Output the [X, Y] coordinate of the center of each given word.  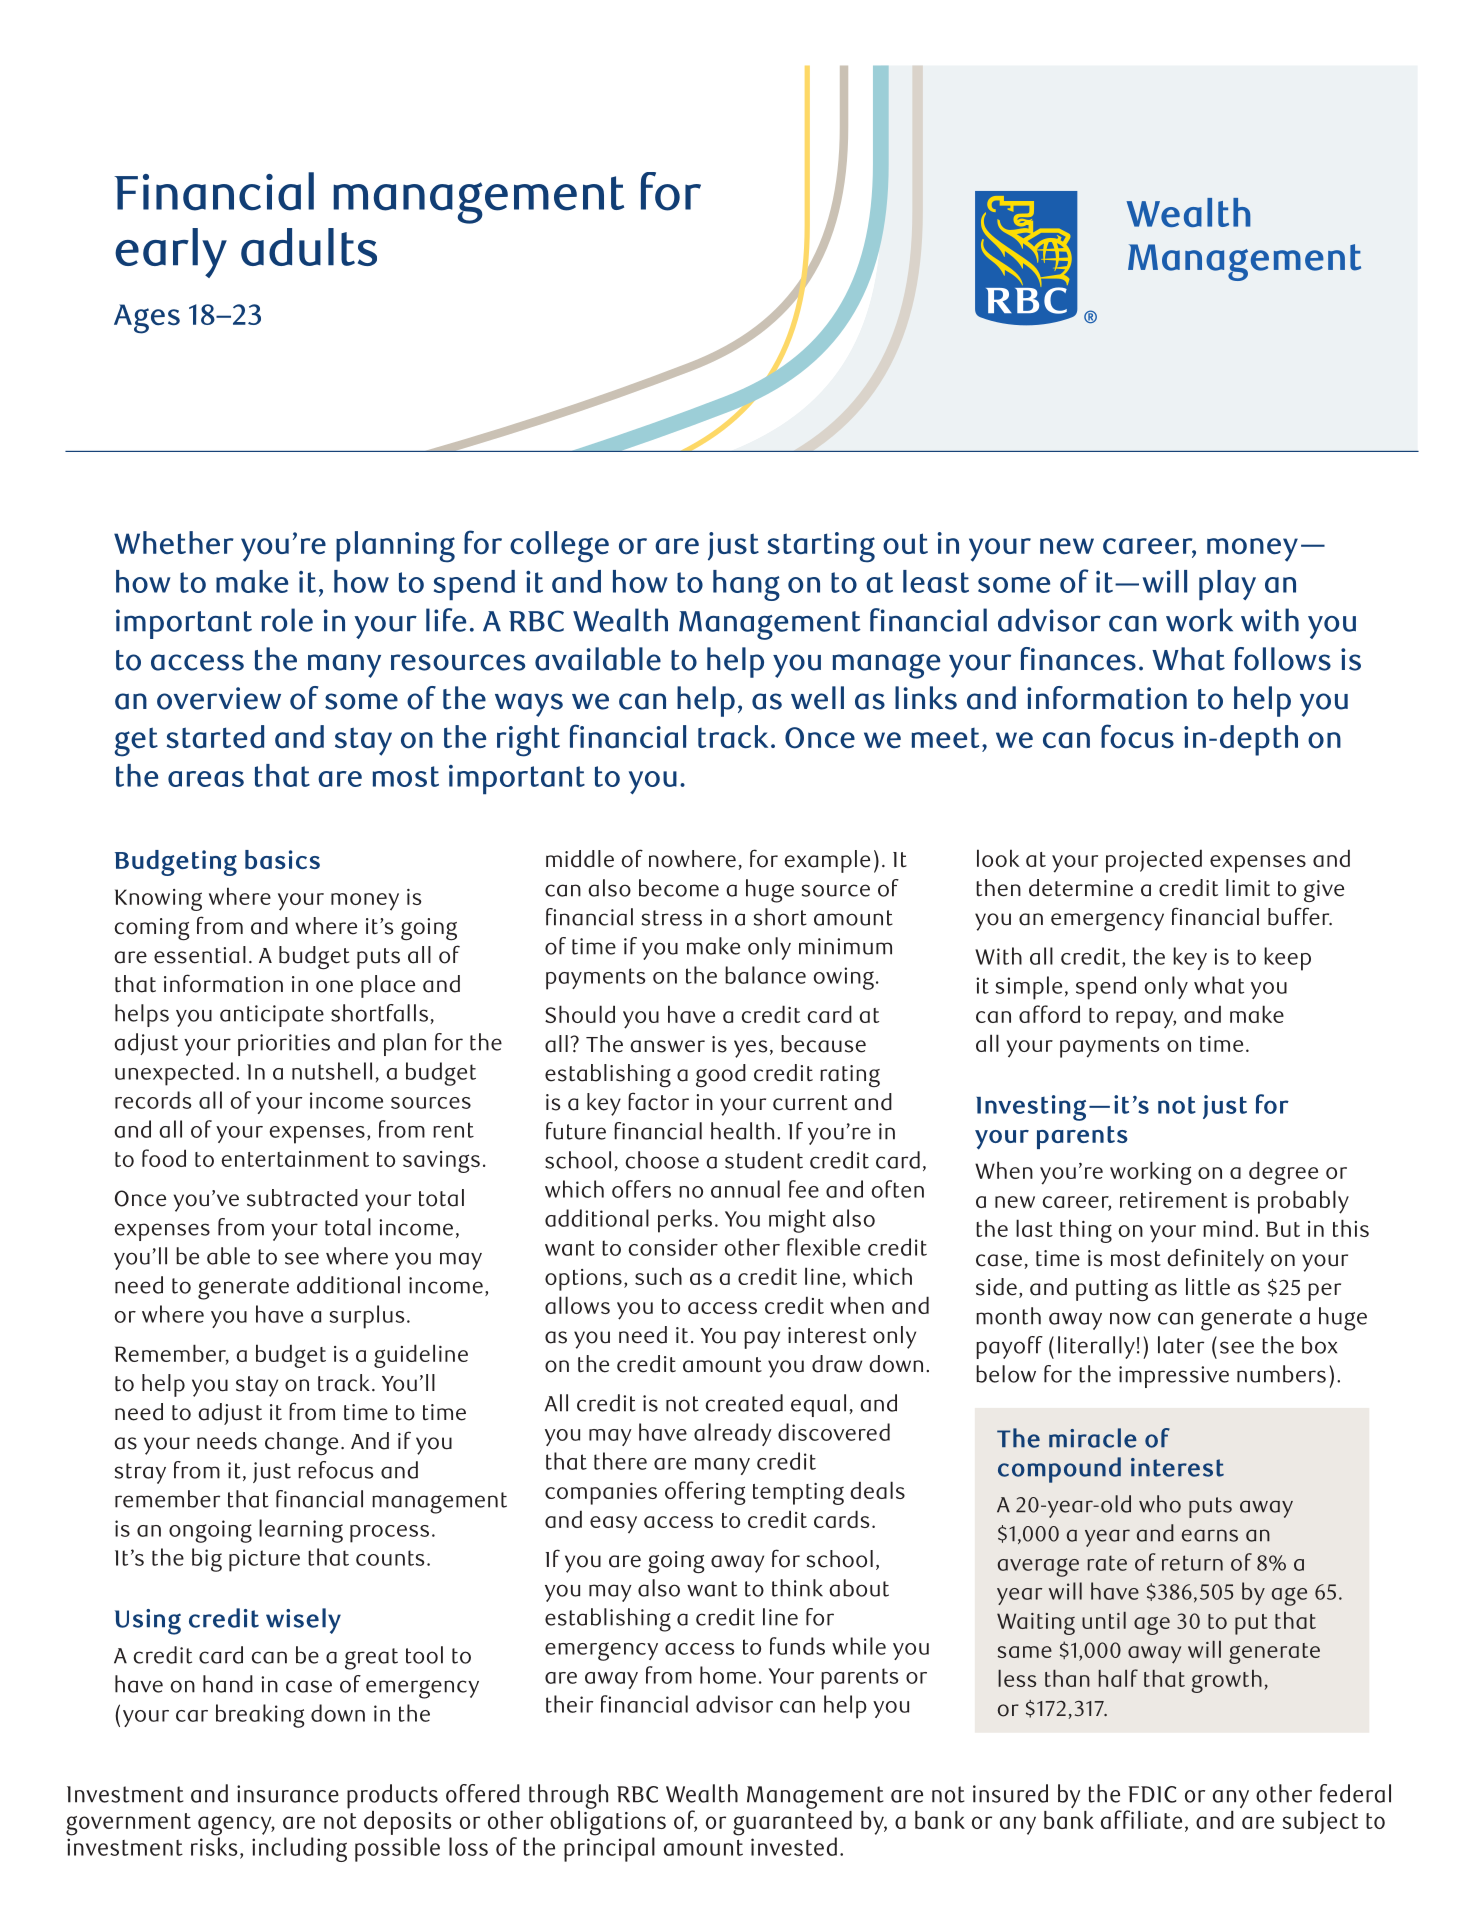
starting [821, 547]
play [1227, 585]
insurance [288, 1794]
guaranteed [792, 1823]
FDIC [1153, 1794]
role [287, 620]
